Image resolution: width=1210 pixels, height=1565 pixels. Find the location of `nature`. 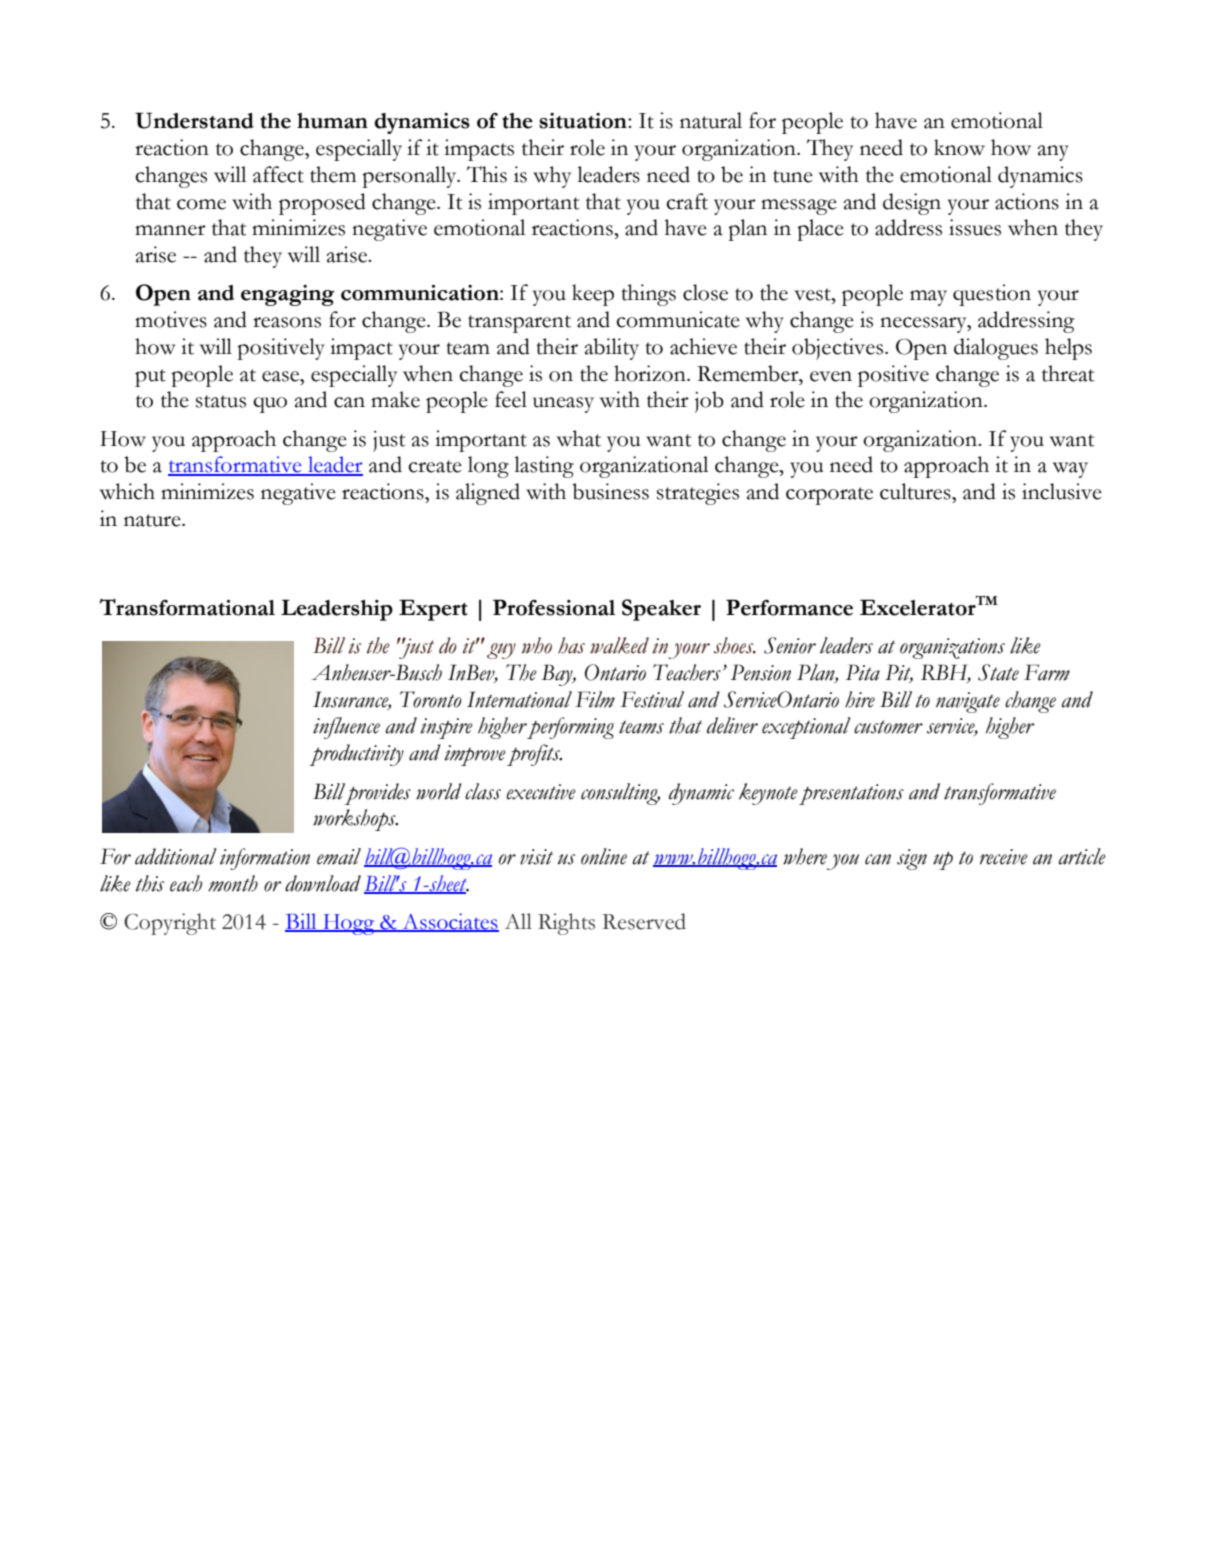

nature is located at coordinates (153, 520).
